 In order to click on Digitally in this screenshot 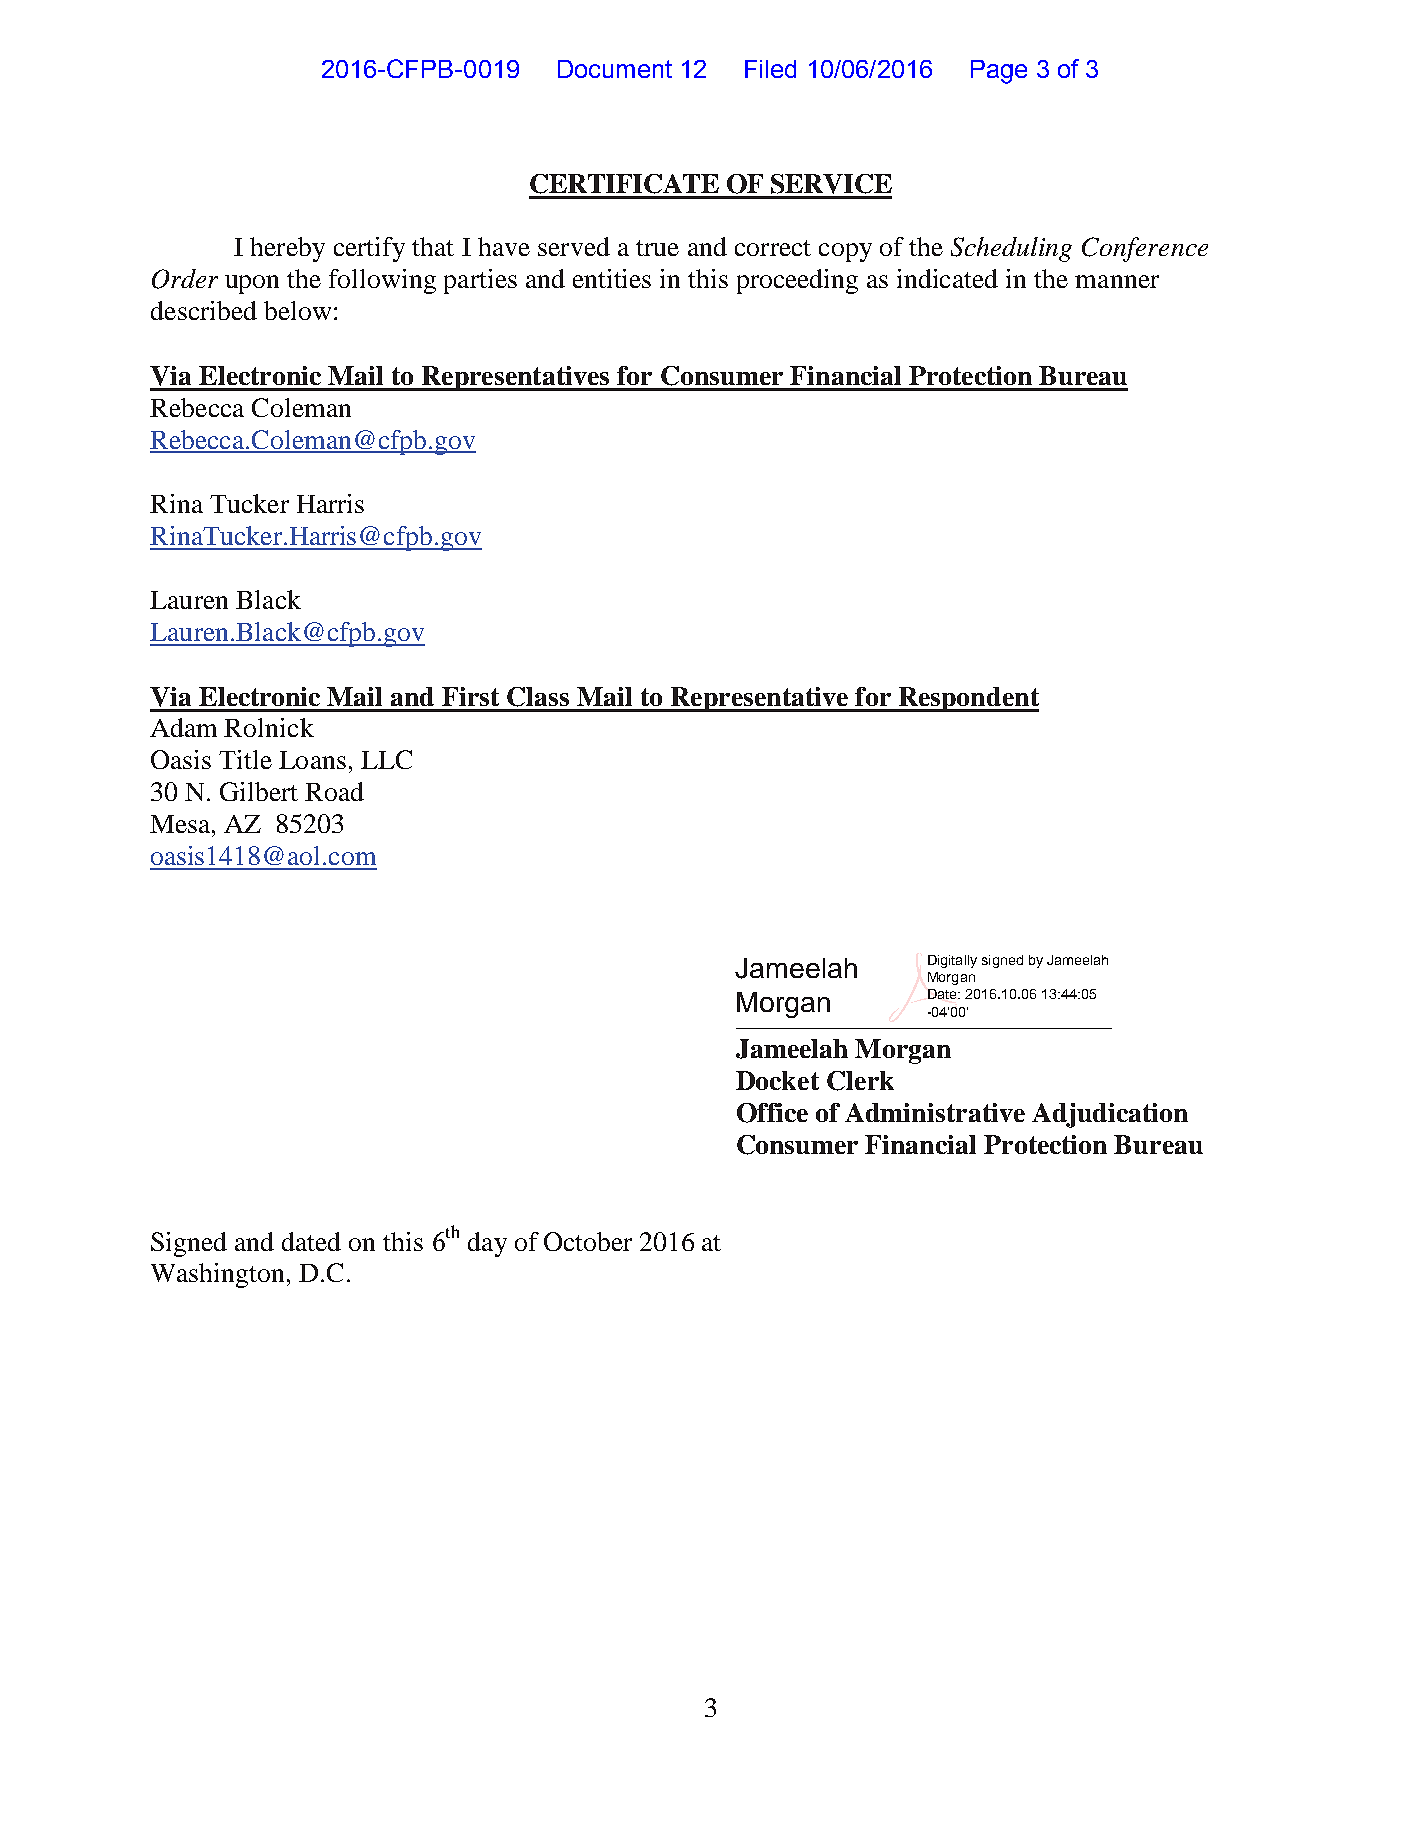, I will do `click(952, 961)`.
